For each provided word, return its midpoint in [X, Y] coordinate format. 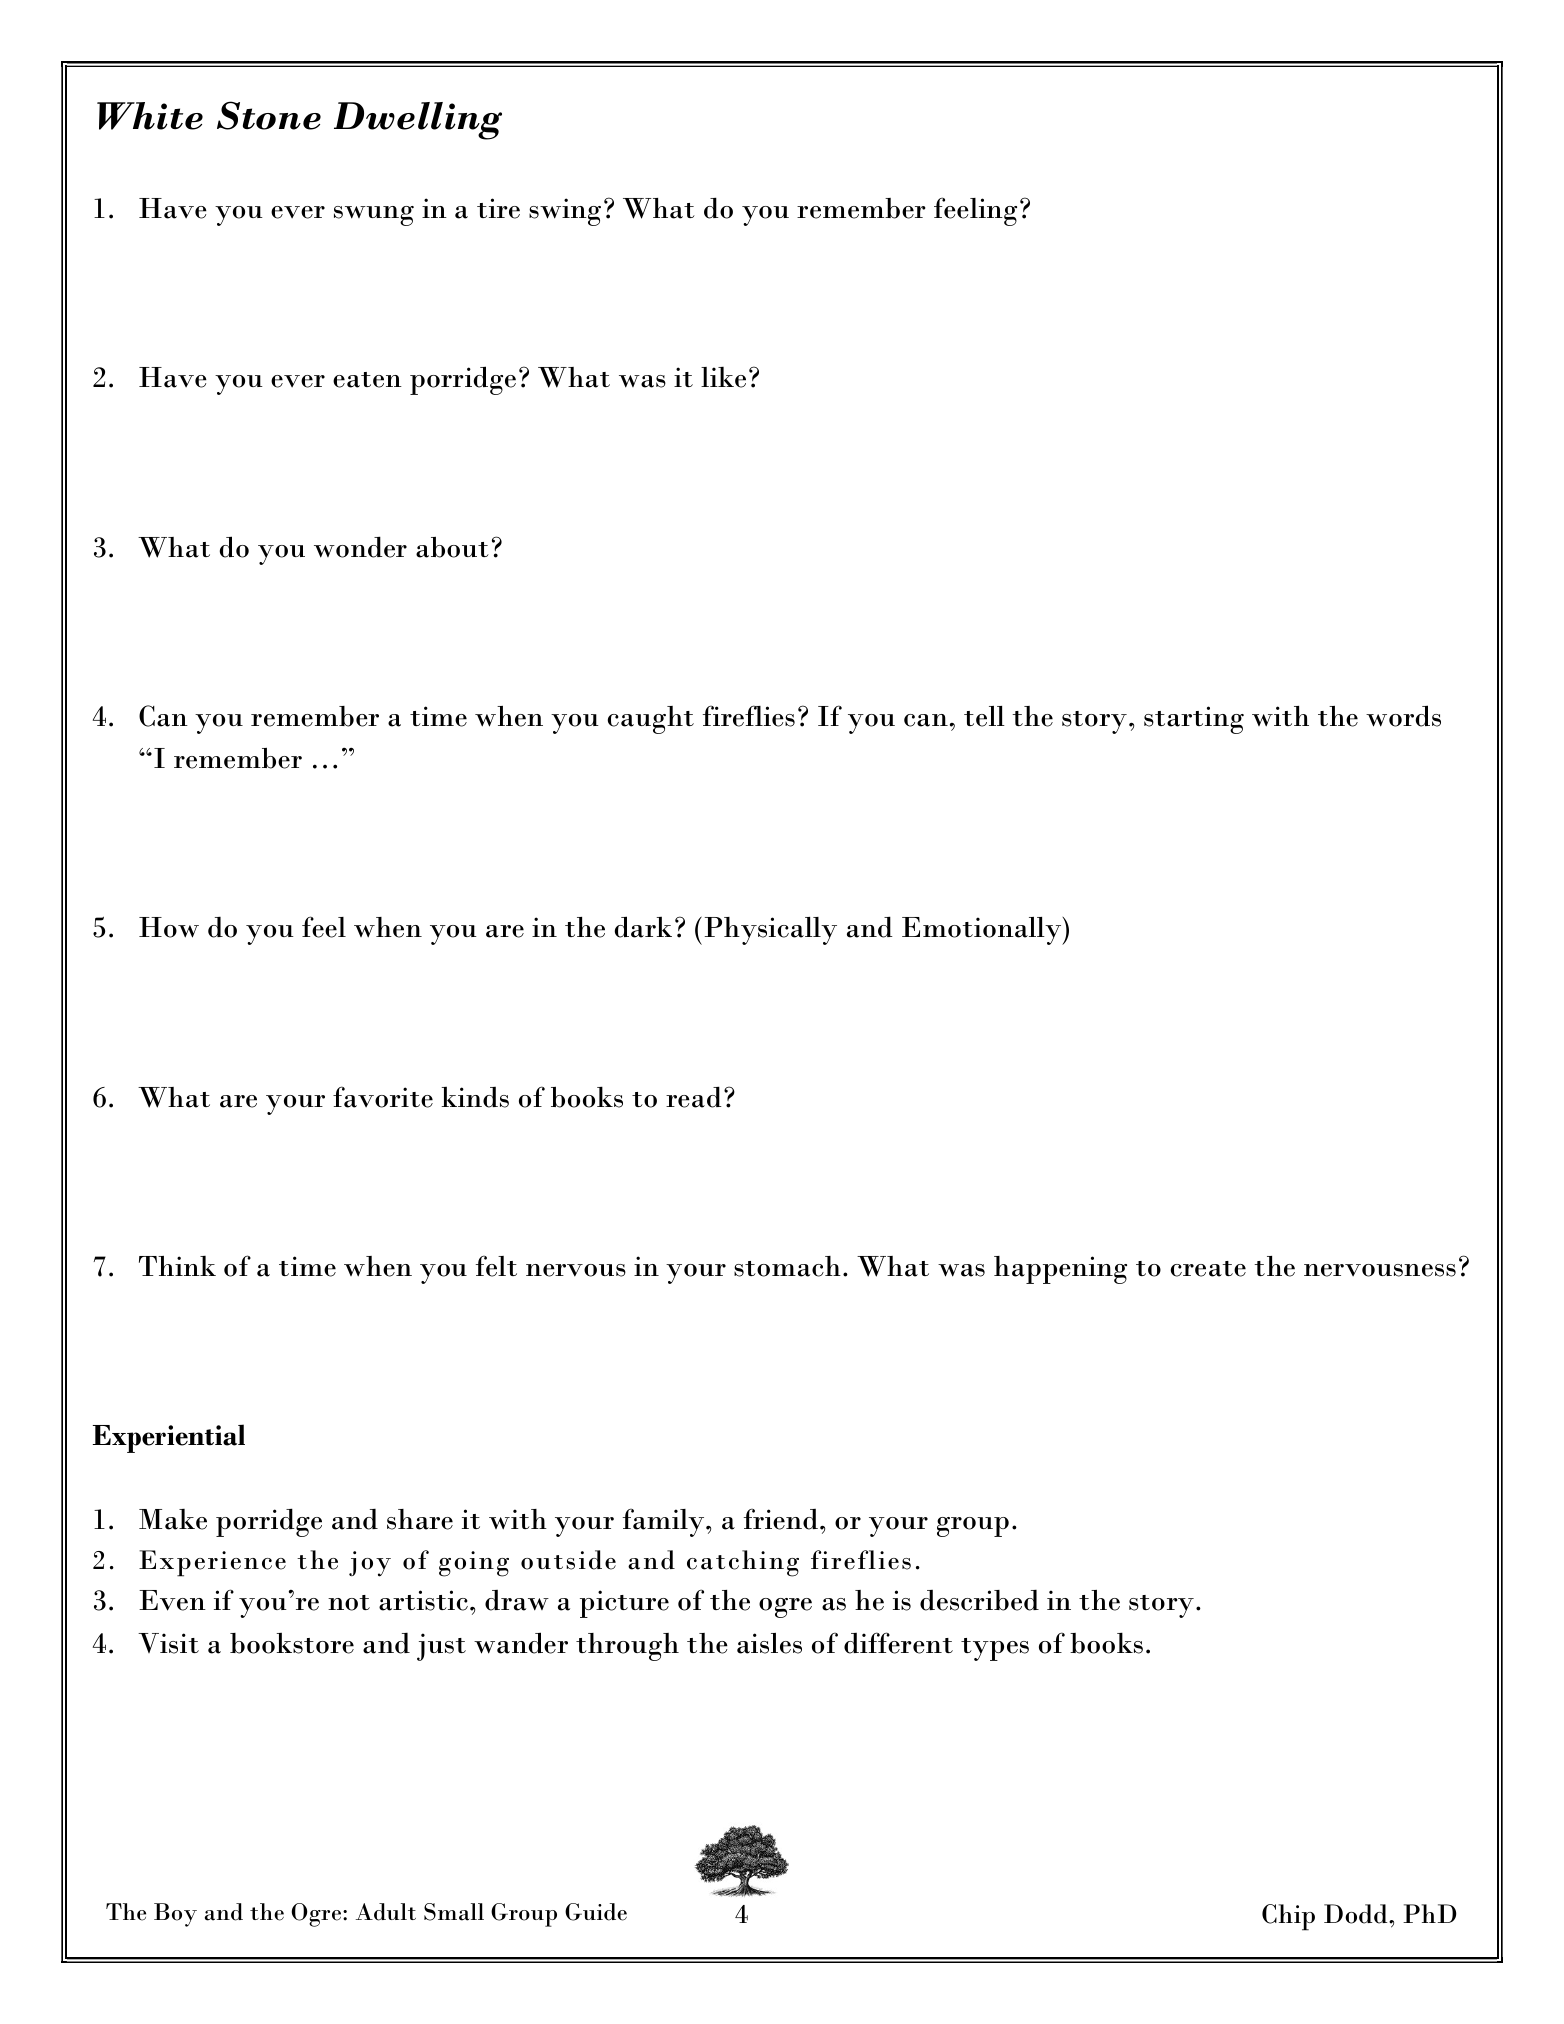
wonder [360, 547]
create [1208, 1269]
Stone [269, 115]
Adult [386, 1912]
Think [177, 1266]
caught [651, 720]
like [723, 377]
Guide [596, 1912]
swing [565, 212]
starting [1194, 720]
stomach [787, 1266]
